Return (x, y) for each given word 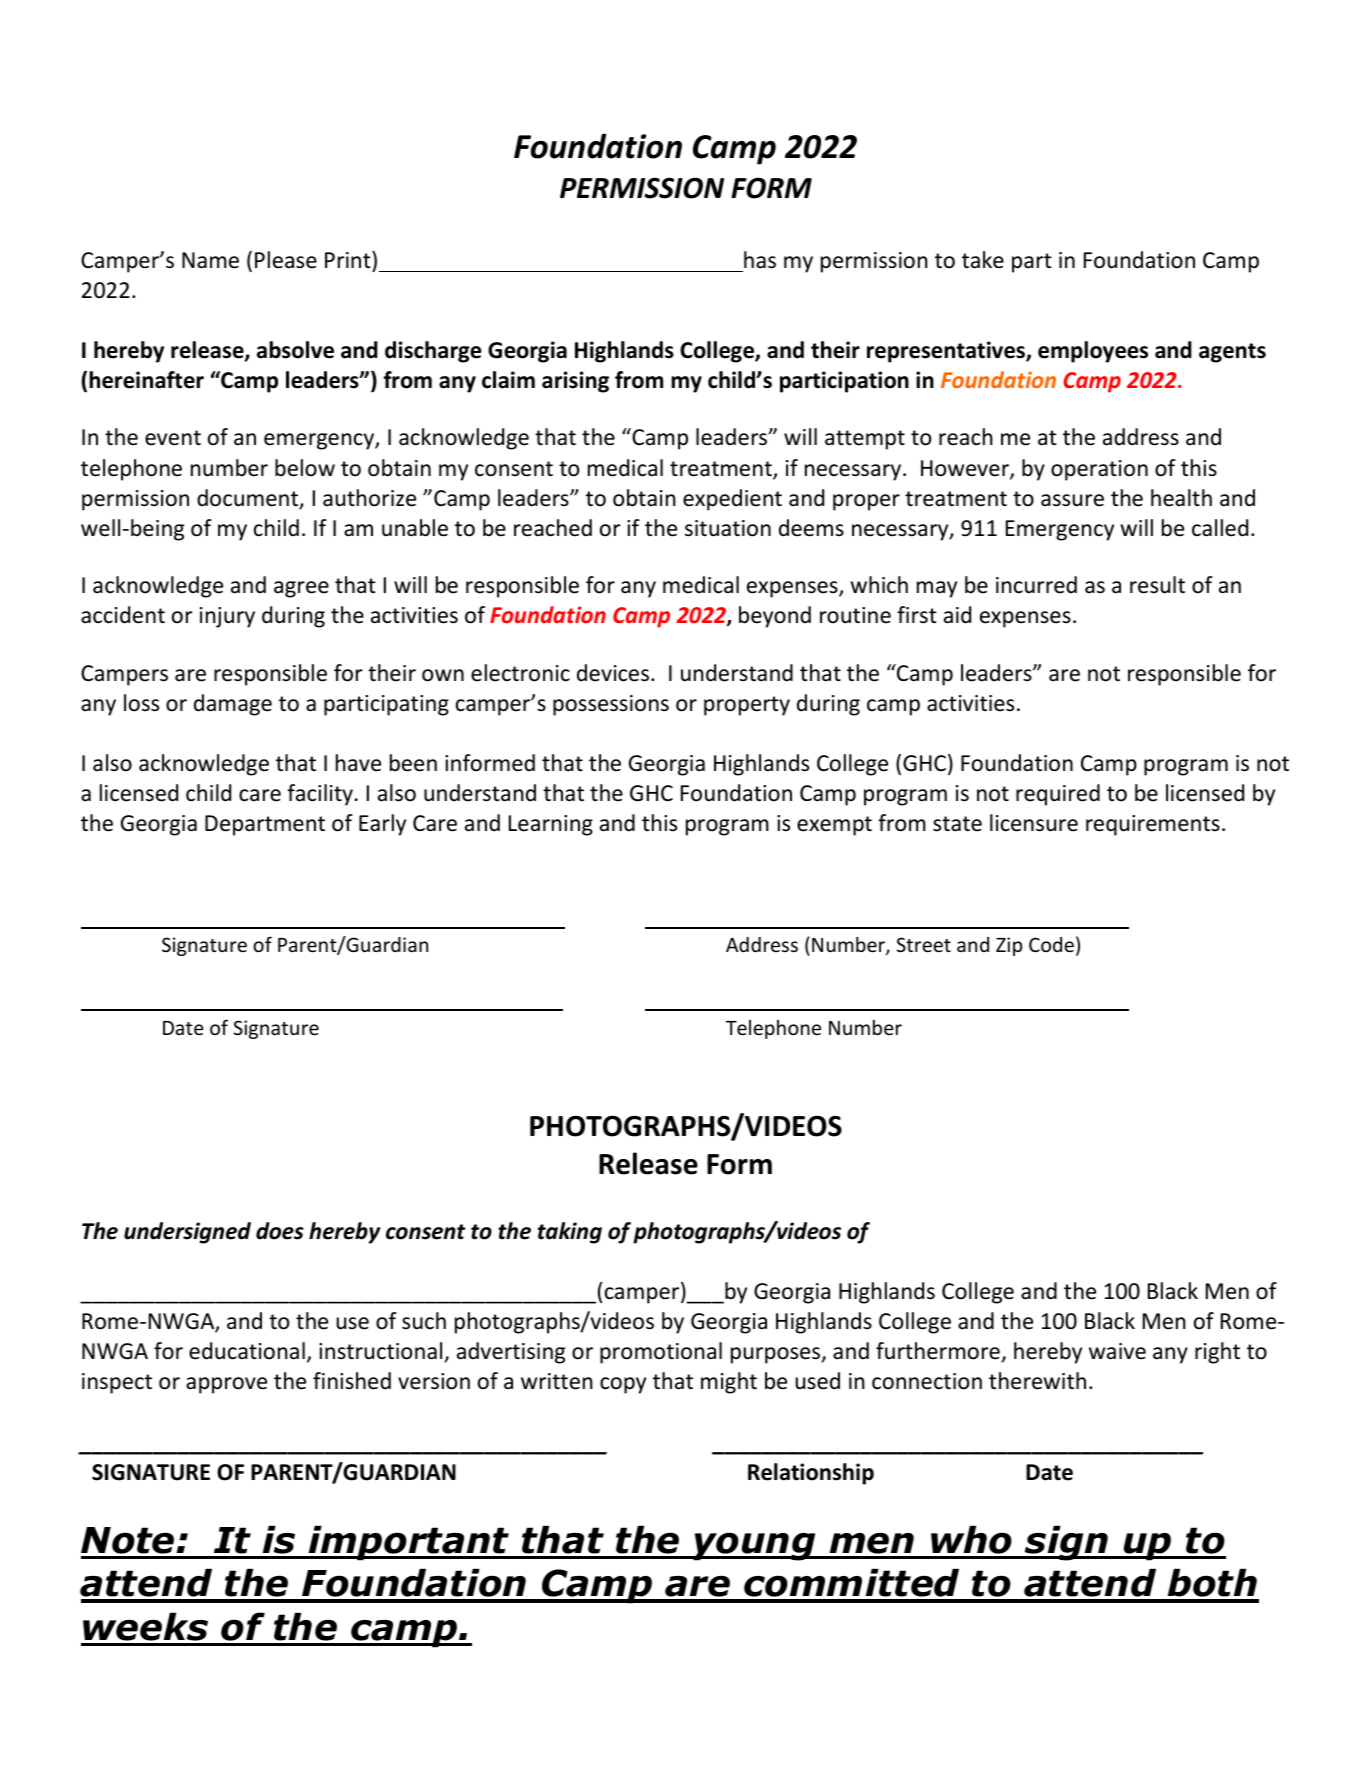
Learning (551, 825)
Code (1051, 944)
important (409, 1543)
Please (286, 260)
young (754, 1546)
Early (382, 825)
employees (1093, 352)
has (760, 260)
